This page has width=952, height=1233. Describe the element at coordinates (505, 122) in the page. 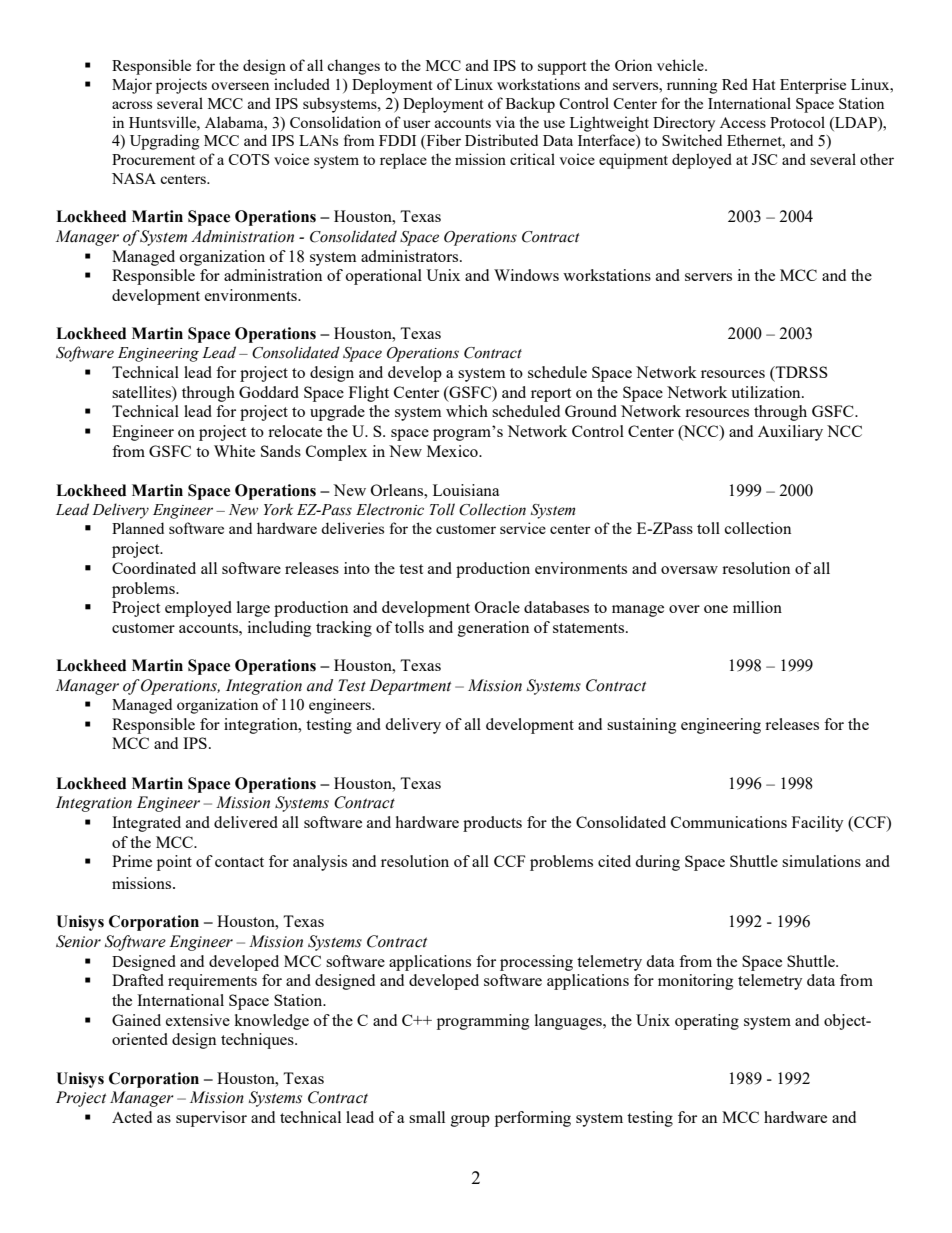

I see `via` at that location.
